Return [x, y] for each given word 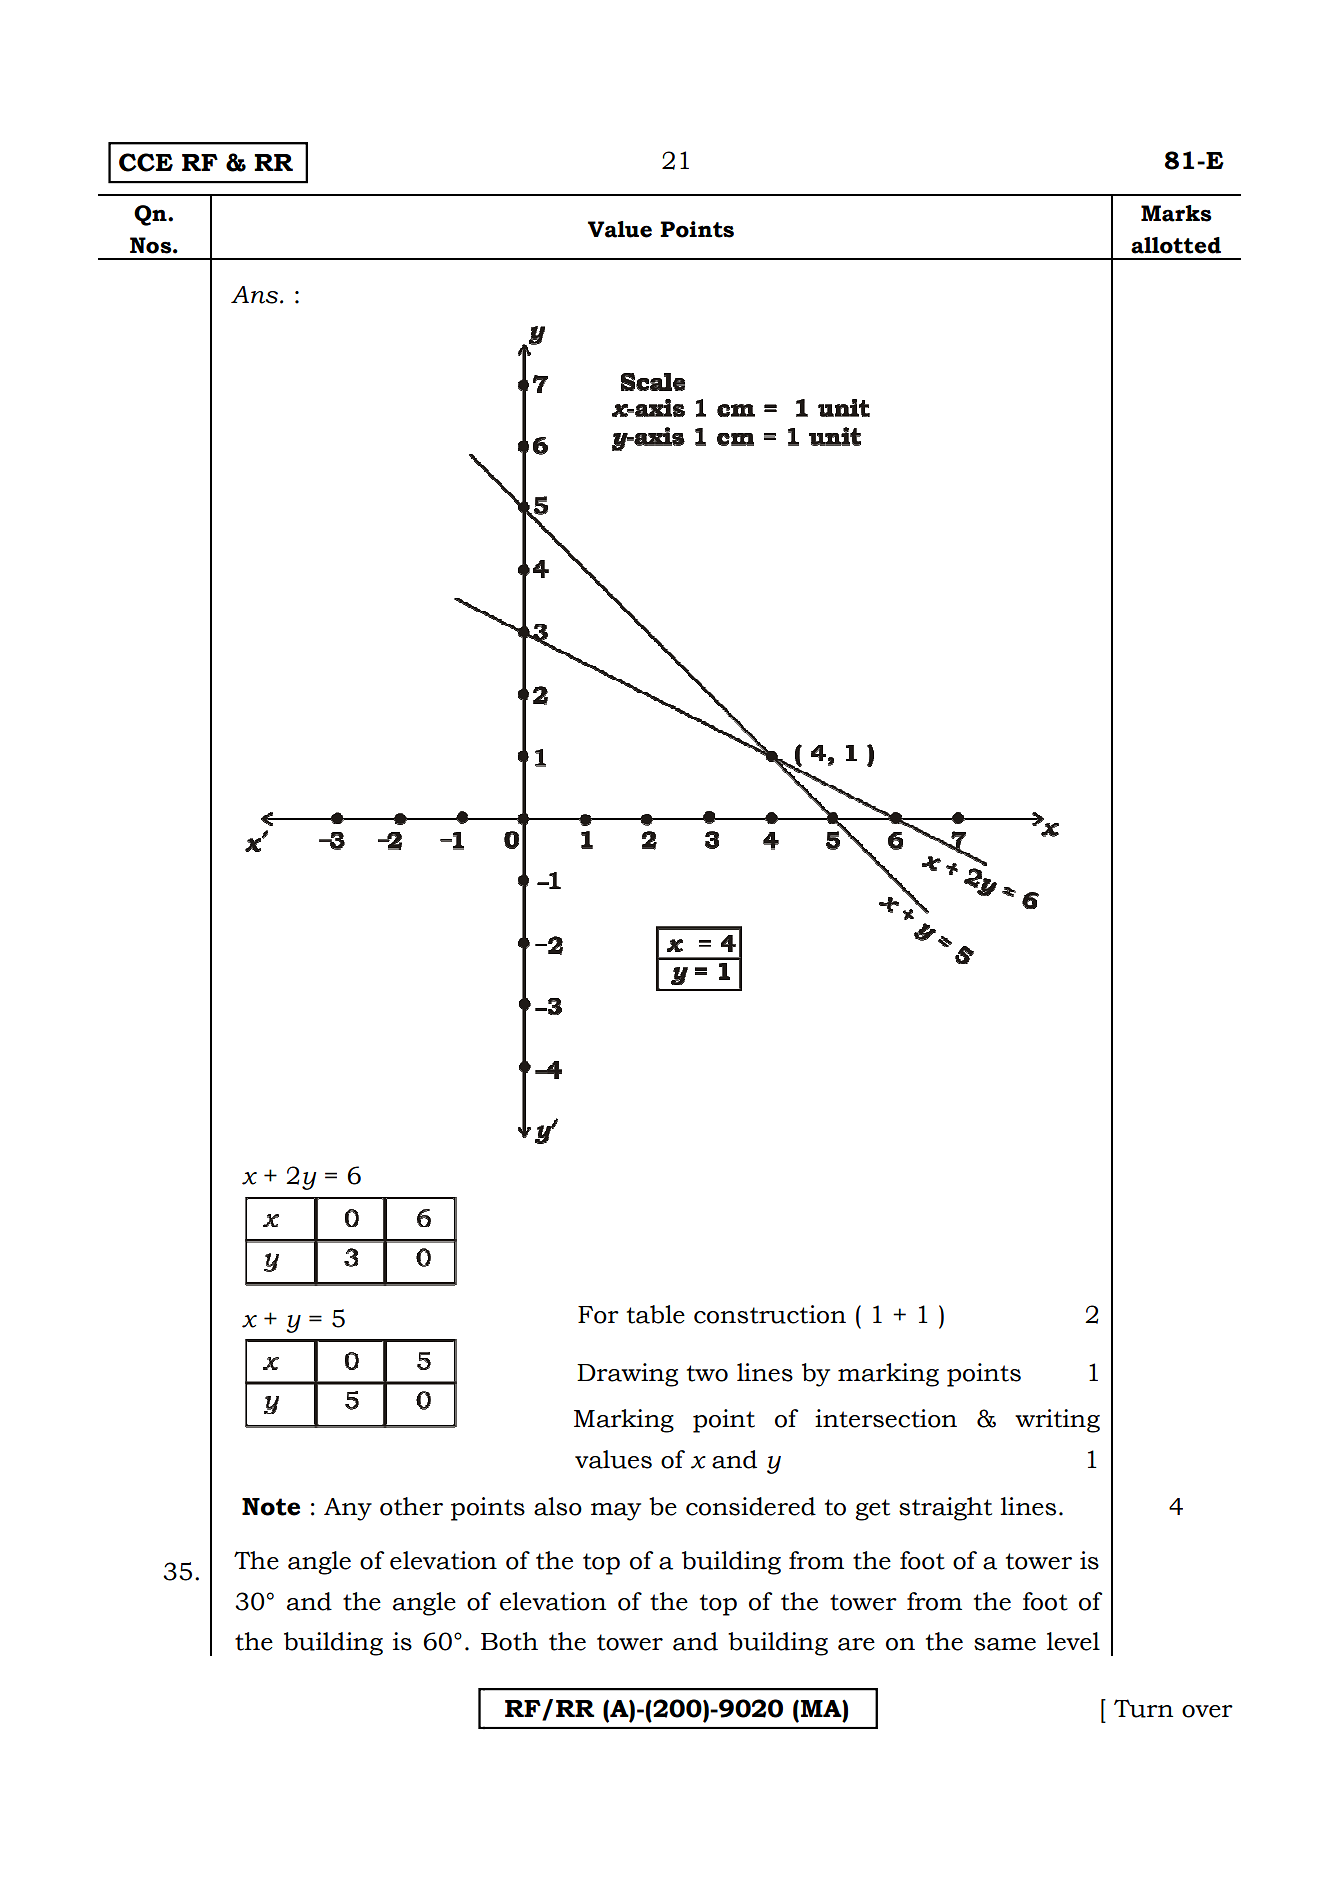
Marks [1176, 213]
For [598, 1315]
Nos [152, 245]
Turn [1143, 1708]
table [656, 1314]
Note [271, 1507]
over [1207, 1711]
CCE [146, 162]
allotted [1176, 245]
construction [770, 1314]
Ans [254, 295]
